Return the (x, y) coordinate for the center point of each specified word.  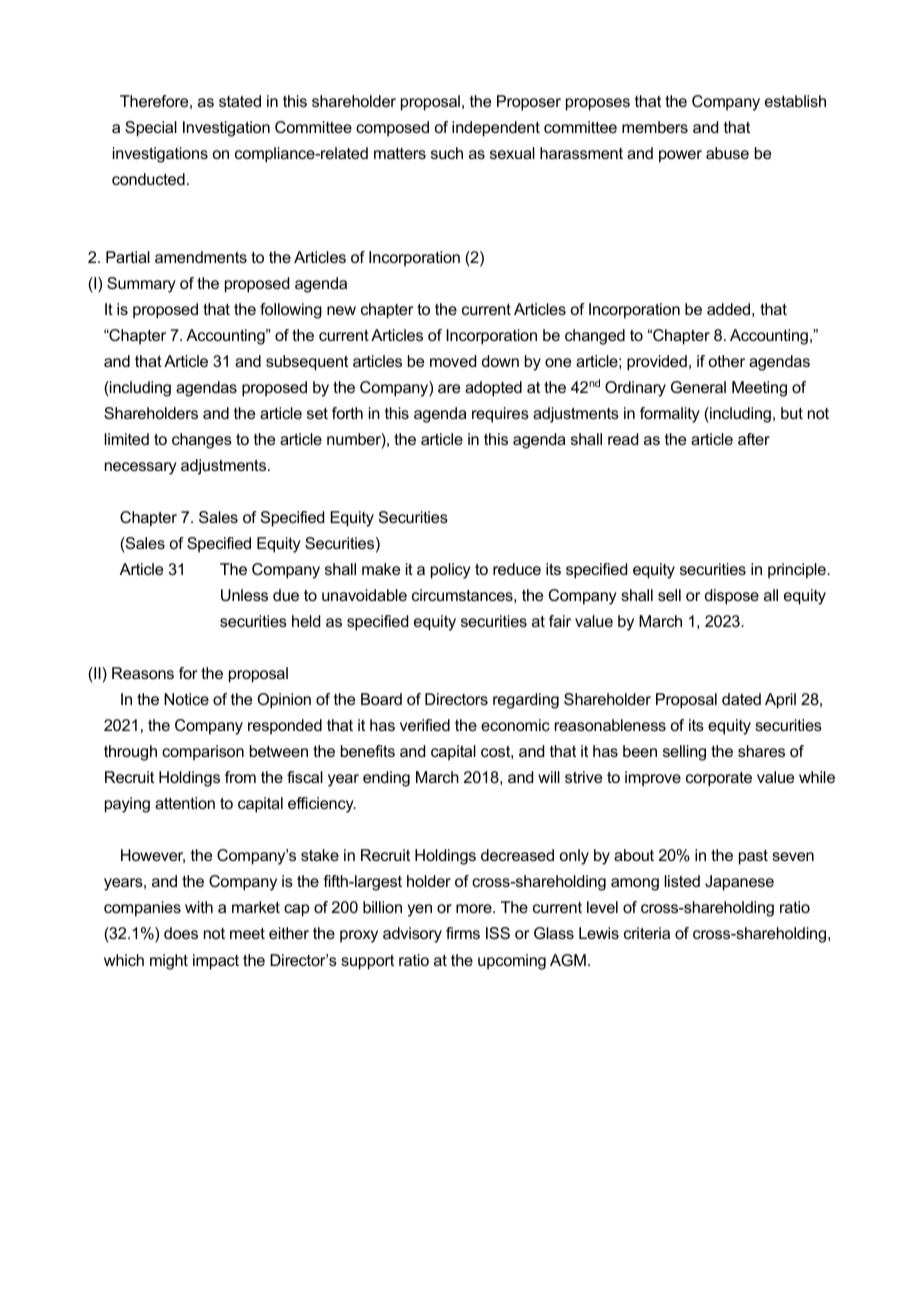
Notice (186, 699)
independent (496, 129)
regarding (526, 701)
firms (463, 933)
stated (240, 101)
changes (202, 441)
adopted (493, 389)
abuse (727, 153)
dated (741, 699)
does (181, 933)
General (698, 387)
